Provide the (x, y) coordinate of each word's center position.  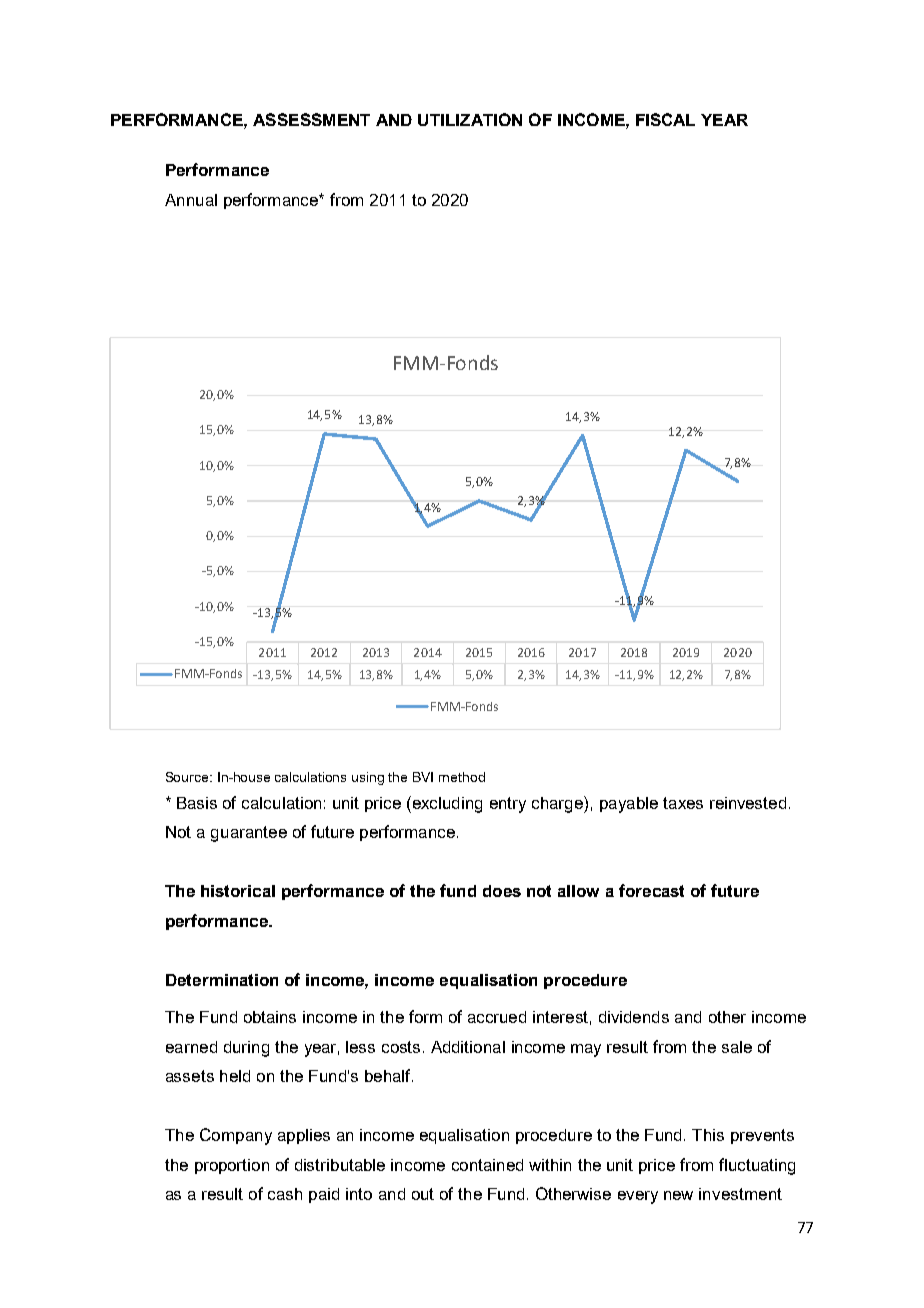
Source (188, 777)
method (462, 777)
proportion (232, 1166)
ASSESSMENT (311, 119)
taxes (683, 803)
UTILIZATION (470, 119)
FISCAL (665, 119)
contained (487, 1165)
